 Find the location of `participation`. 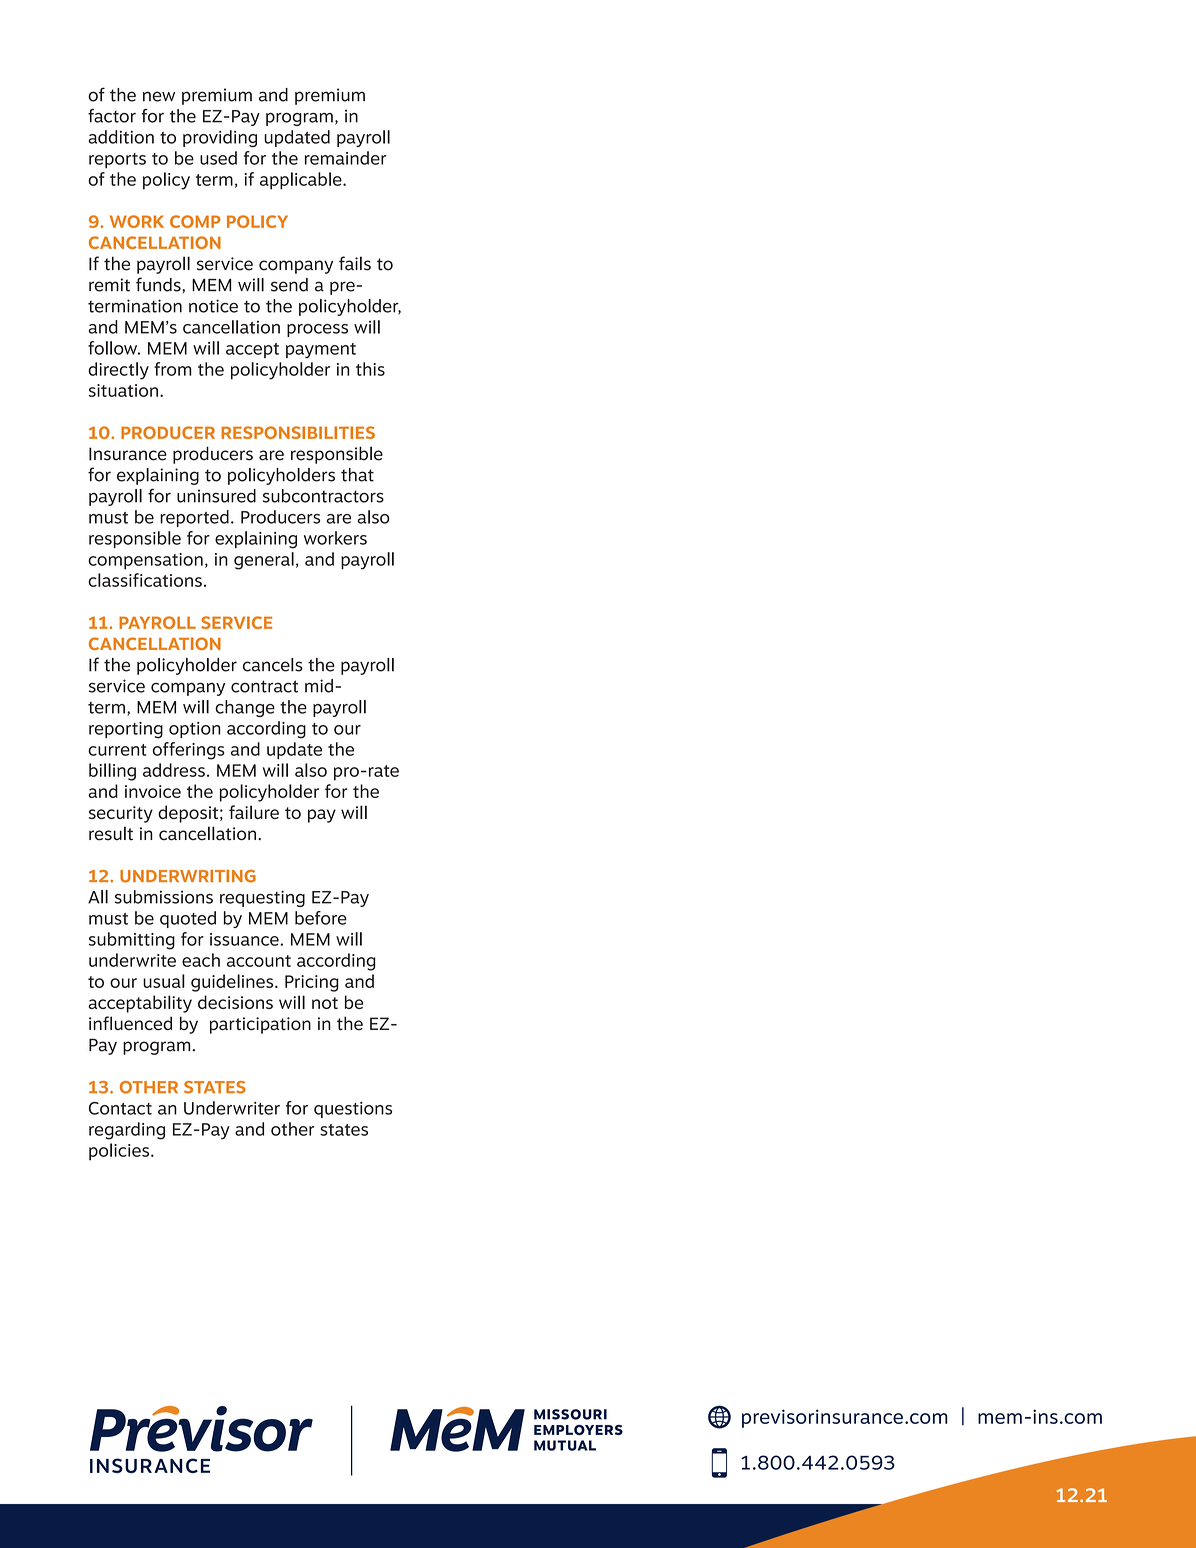

participation is located at coordinates (260, 1025).
